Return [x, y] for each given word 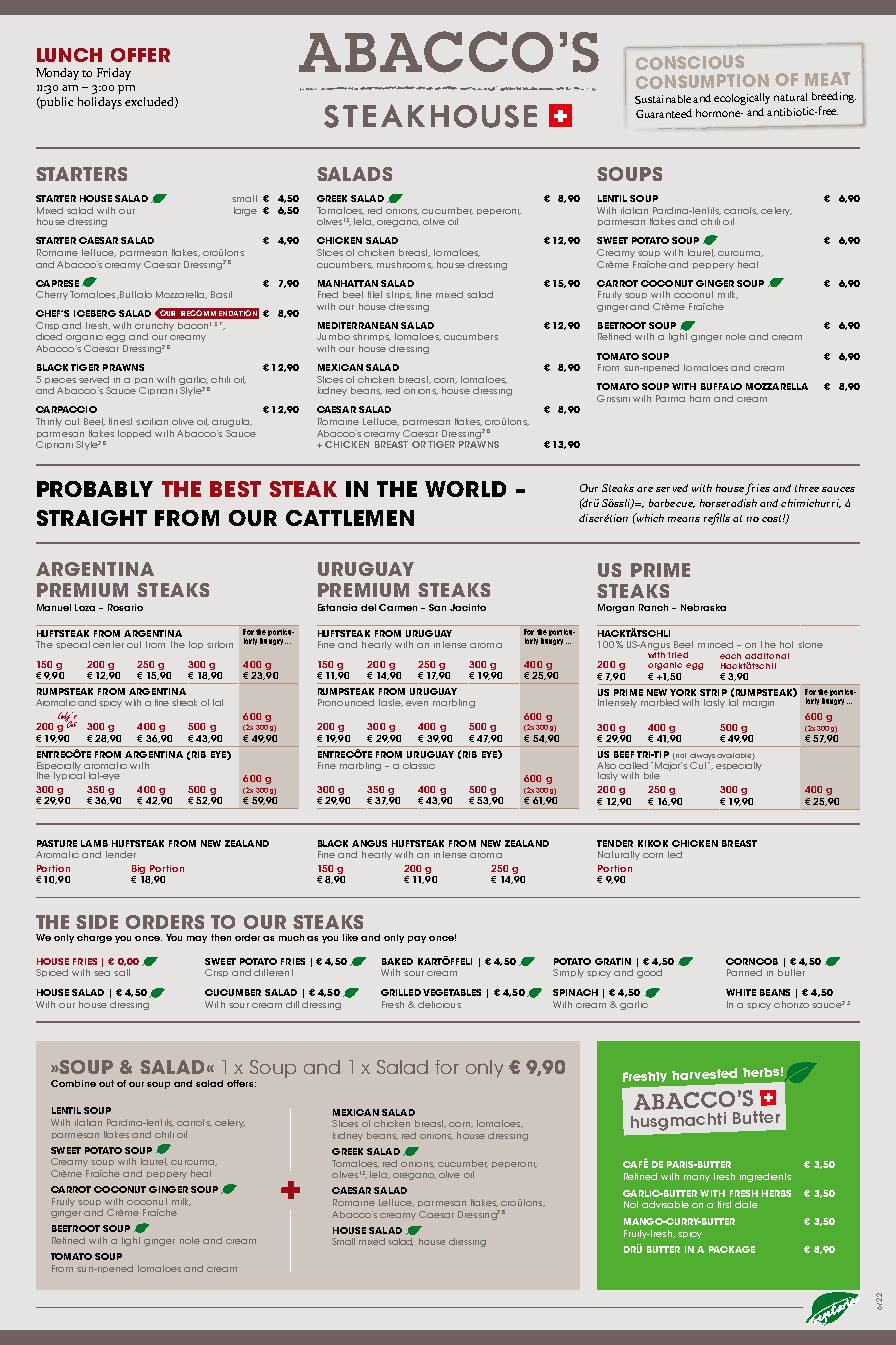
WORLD [465, 489]
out [106, 1083]
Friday [114, 74]
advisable [665, 1204]
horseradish [728, 503]
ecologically [742, 99]
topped [134, 434]
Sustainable [663, 99]
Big [138, 869]
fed [675, 854]
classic [419, 765]
